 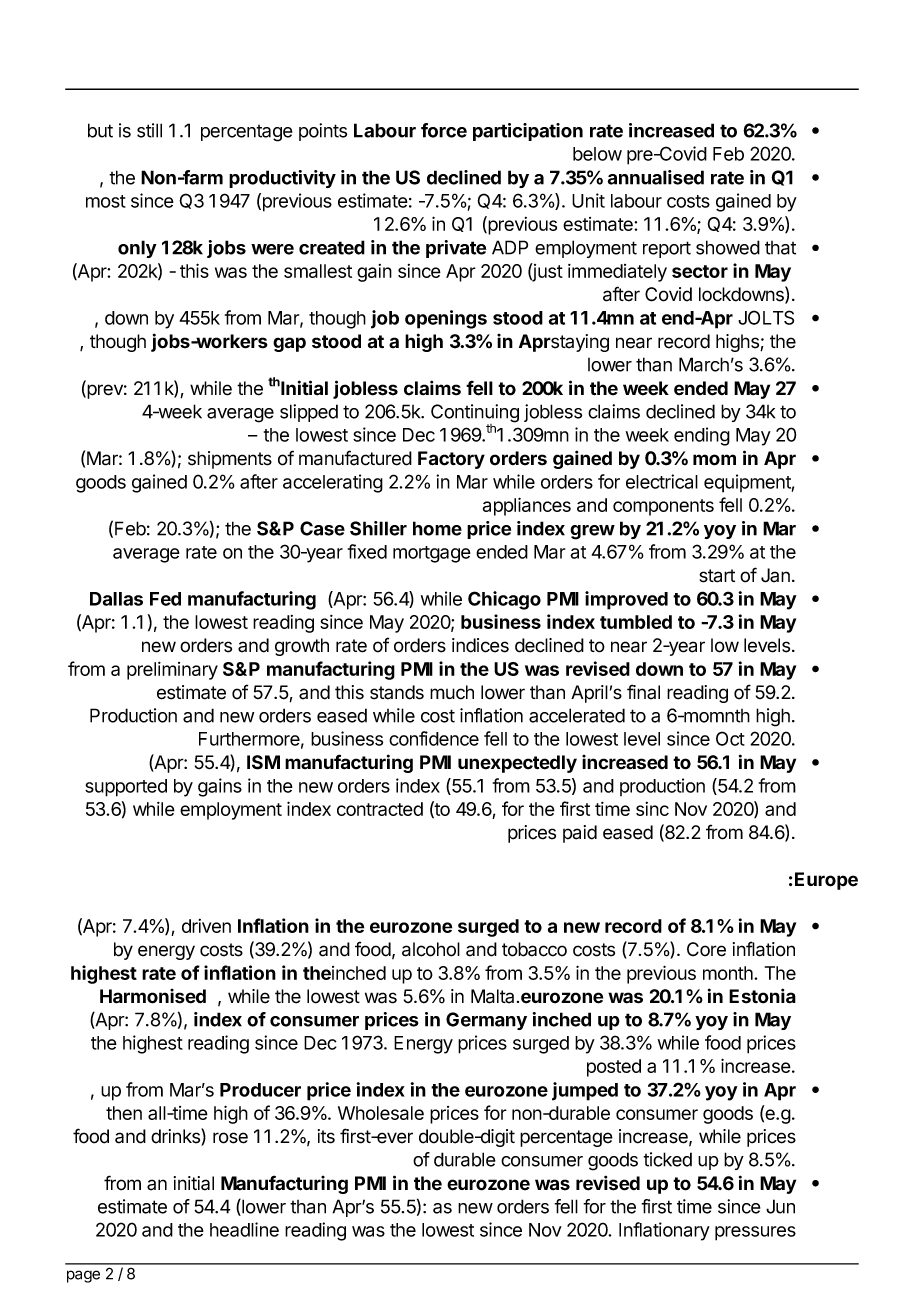 What do you see at coordinates (244, 1229) in the screenshot?
I see `headline` at bounding box center [244, 1229].
